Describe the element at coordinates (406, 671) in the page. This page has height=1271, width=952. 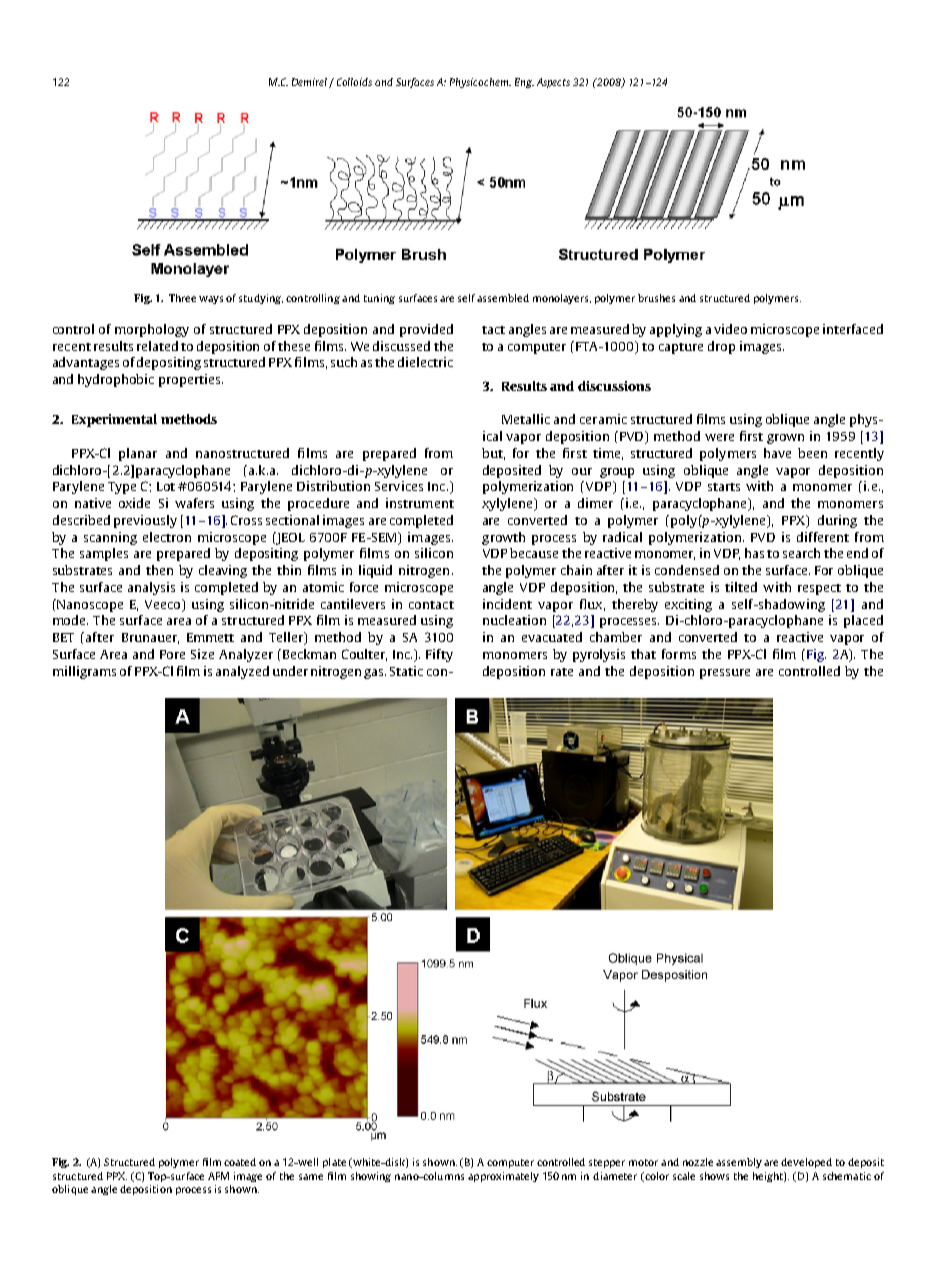
I see `Static` at that location.
